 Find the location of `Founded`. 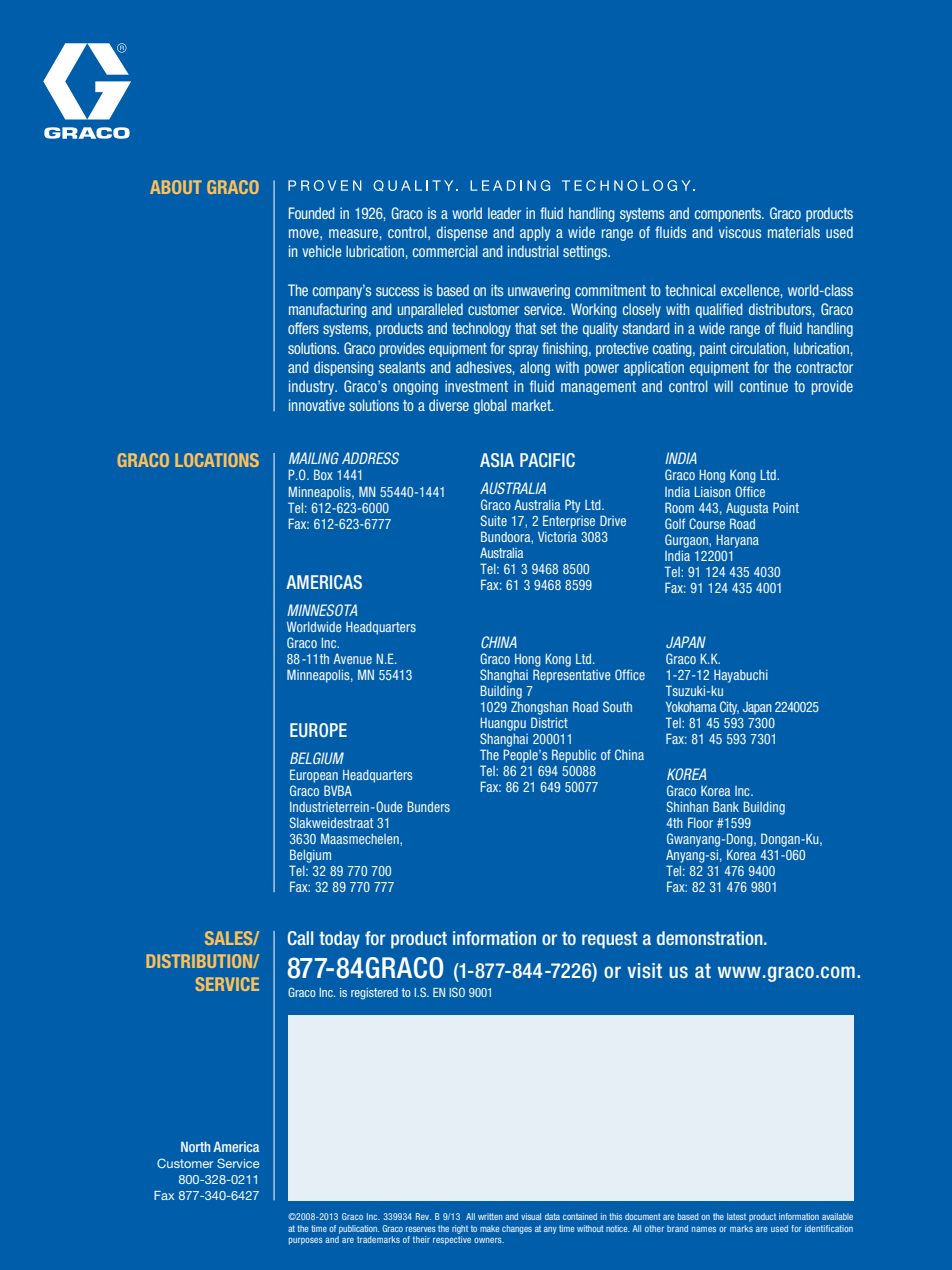

Founded is located at coordinates (312, 213).
